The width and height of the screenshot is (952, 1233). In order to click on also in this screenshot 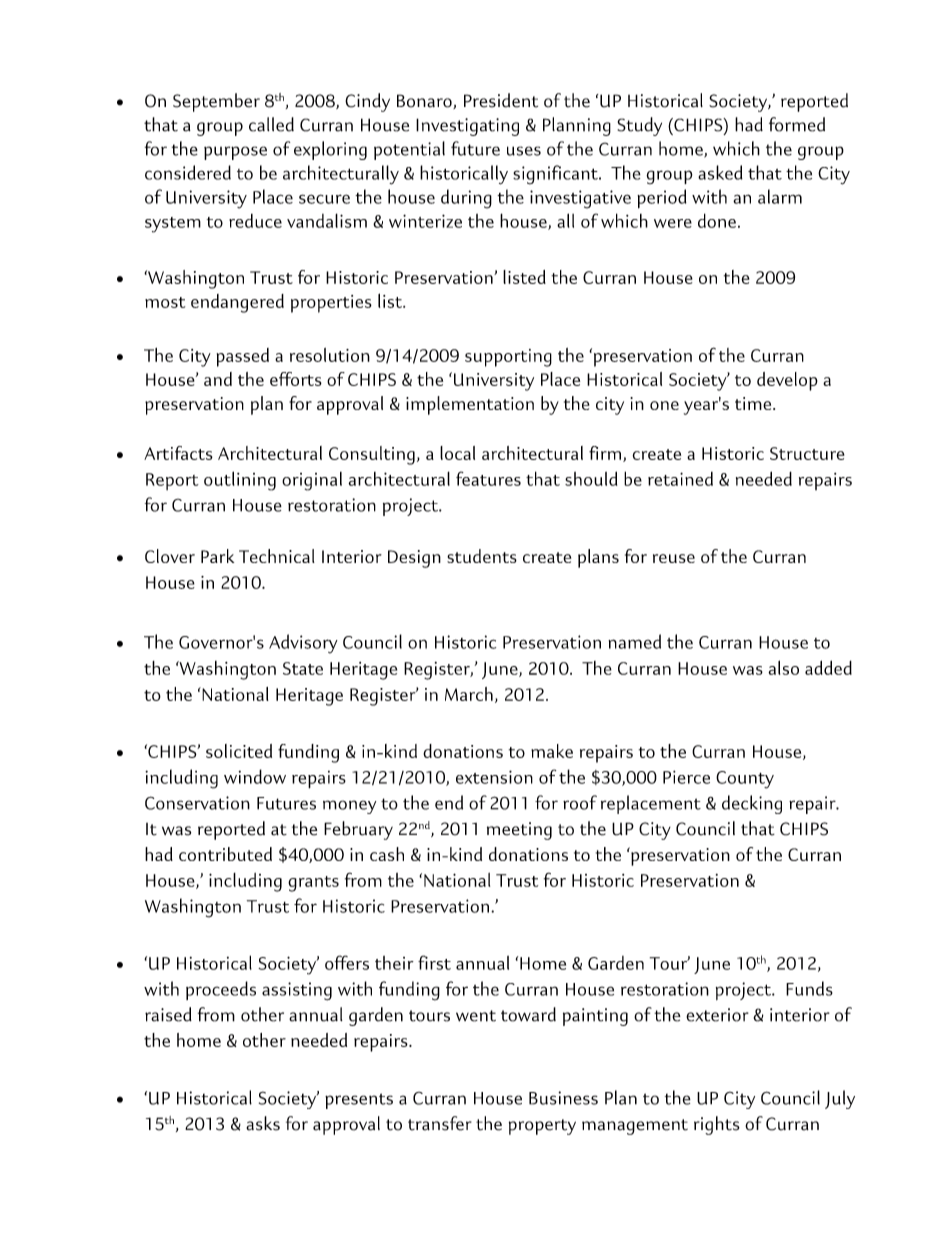, I will do `click(783, 667)`.
